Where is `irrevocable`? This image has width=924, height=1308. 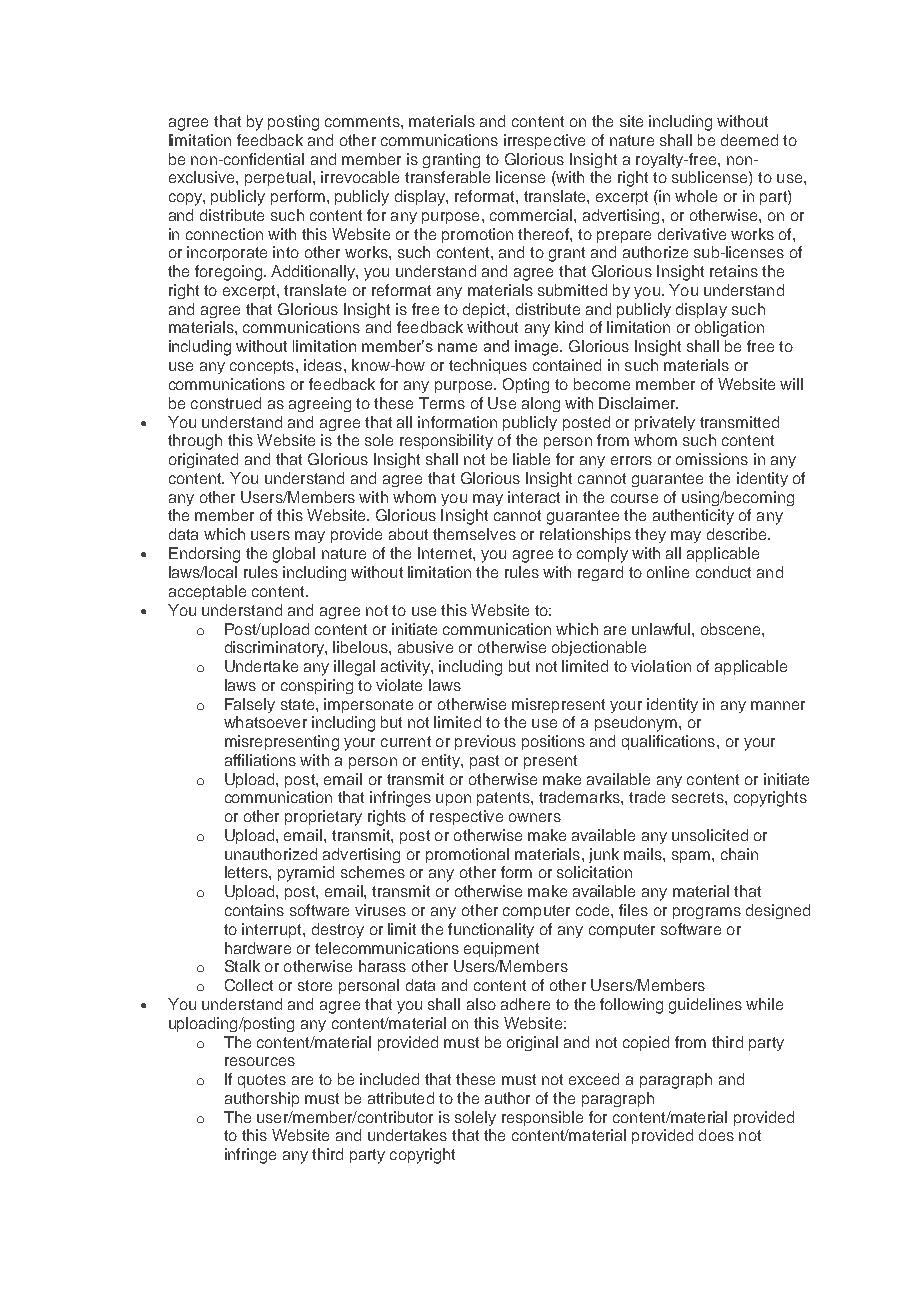 irrevocable is located at coordinates (360, 177).
